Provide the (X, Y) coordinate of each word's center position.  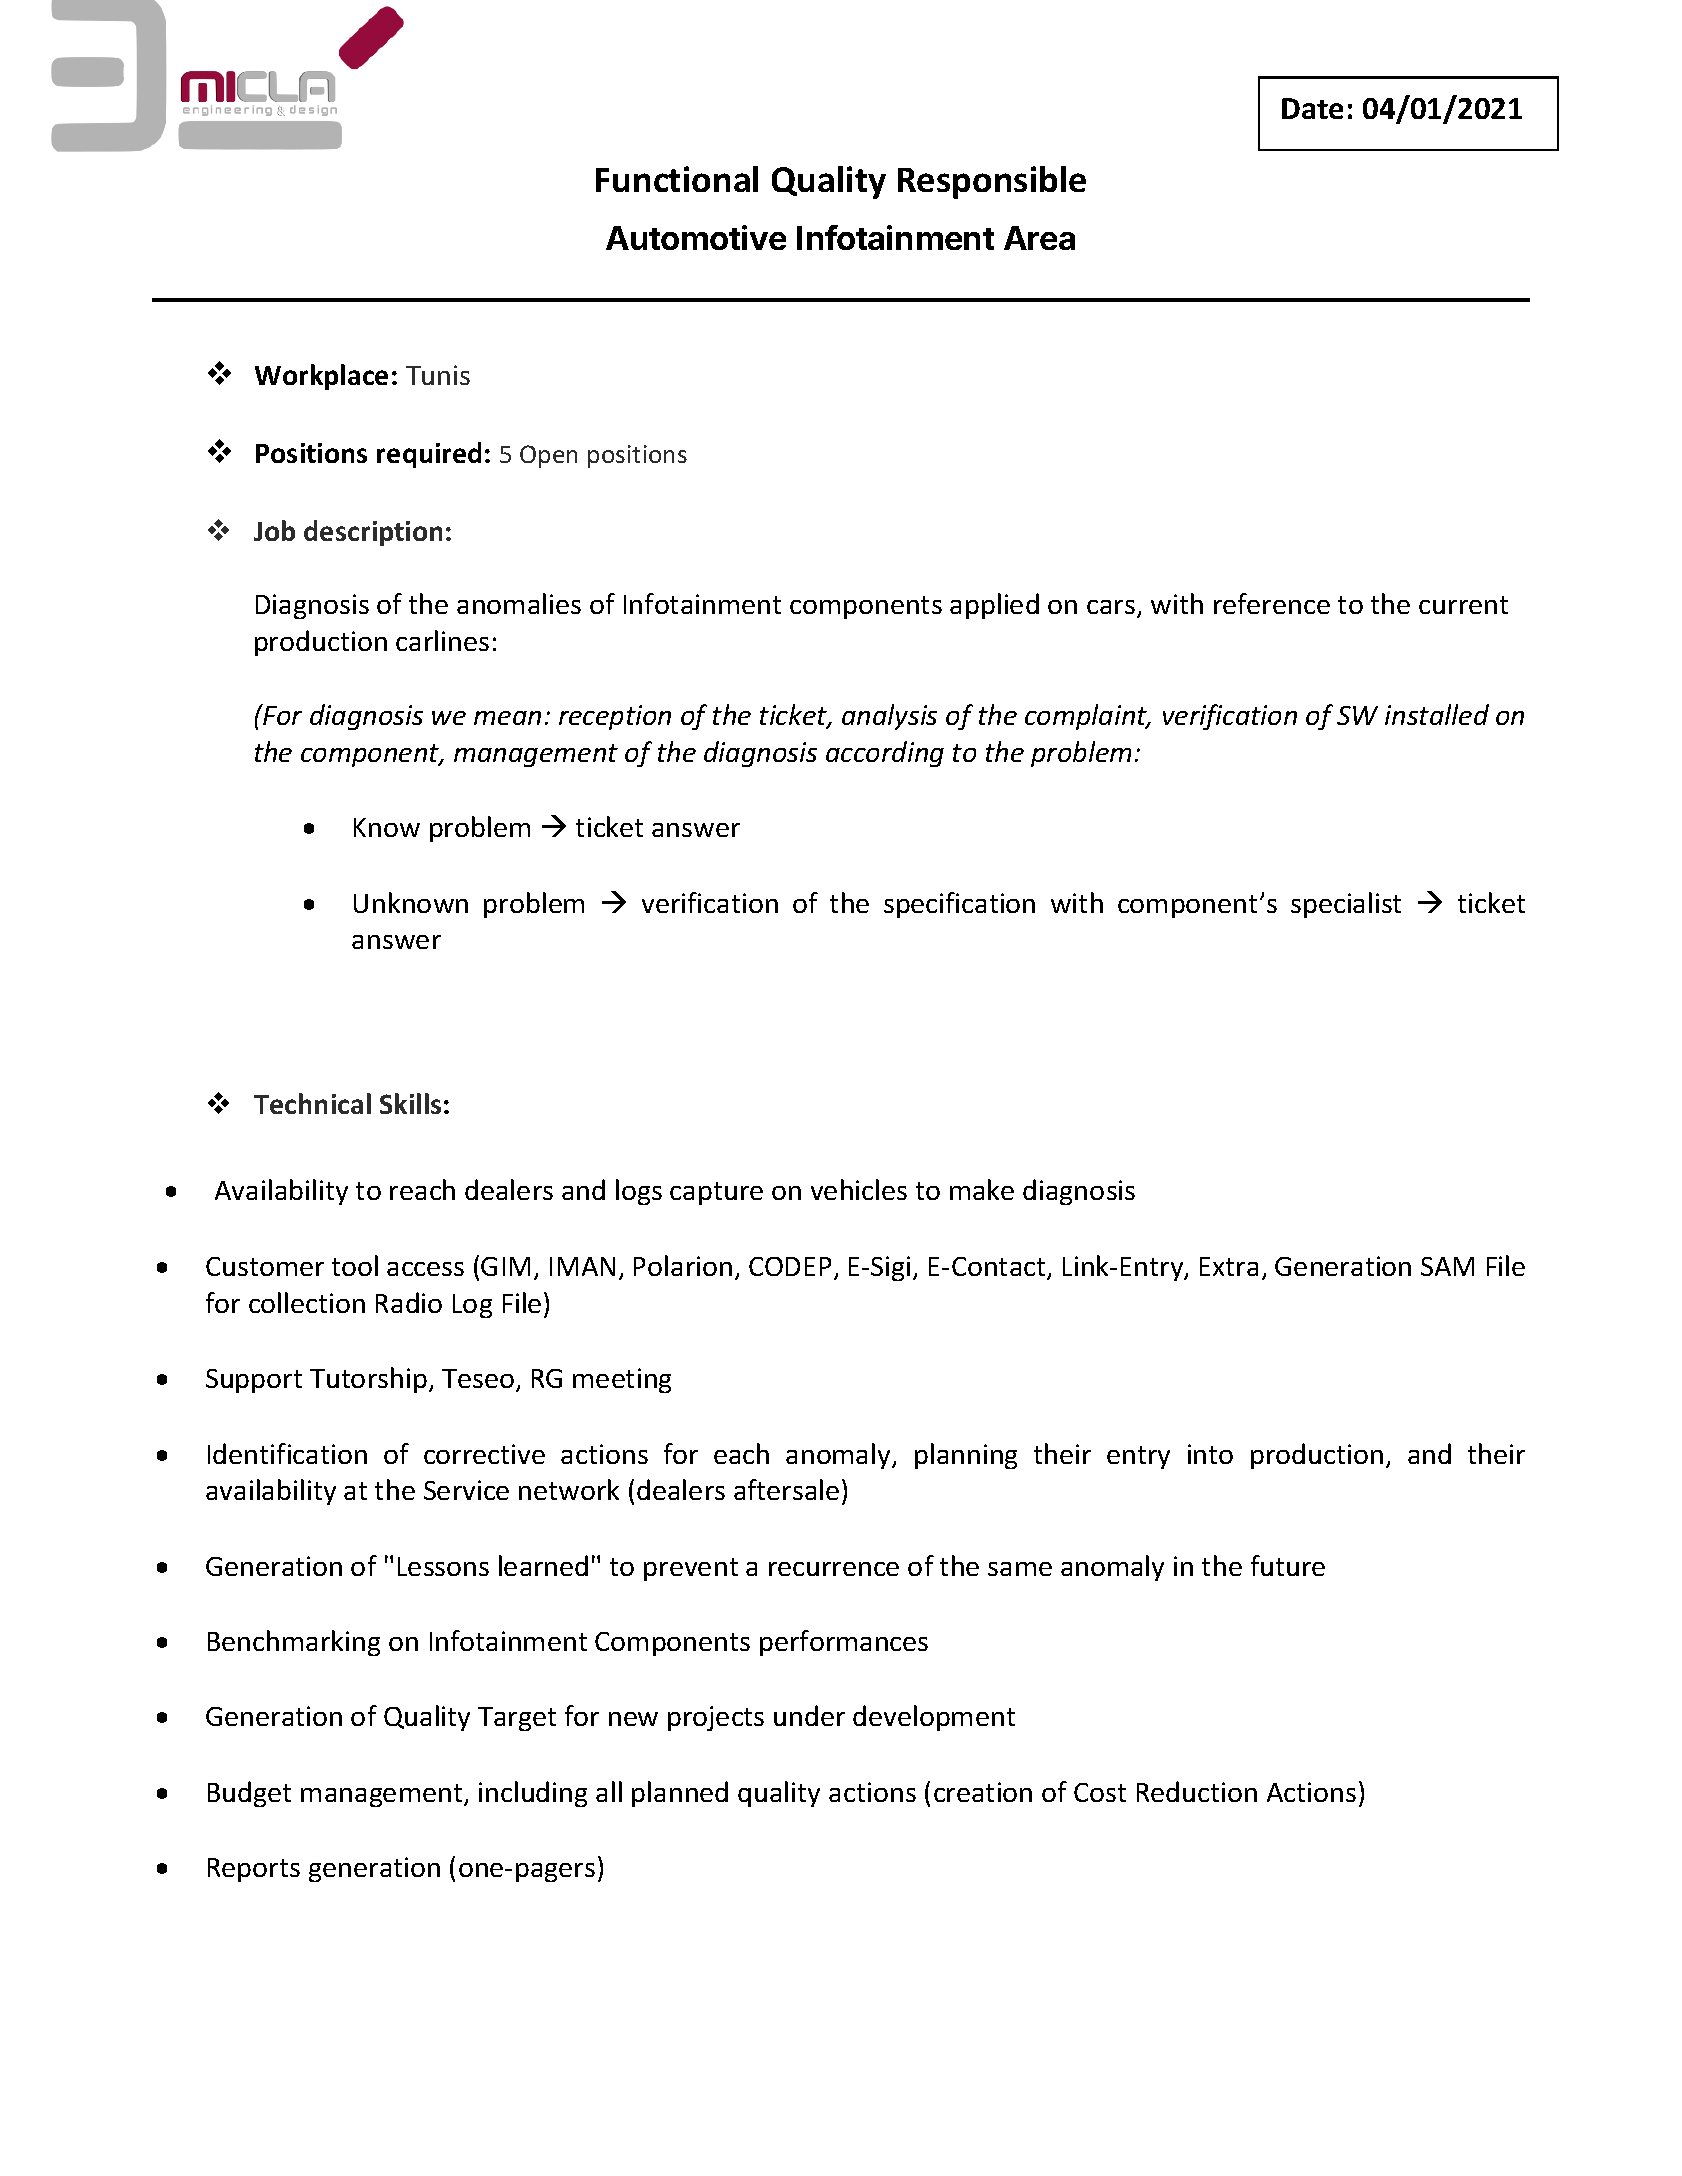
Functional (677, 179)
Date (1312, 108)
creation (983, 1792)
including (533, 1794)
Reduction (1197, 1791)
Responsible (992, 182)
